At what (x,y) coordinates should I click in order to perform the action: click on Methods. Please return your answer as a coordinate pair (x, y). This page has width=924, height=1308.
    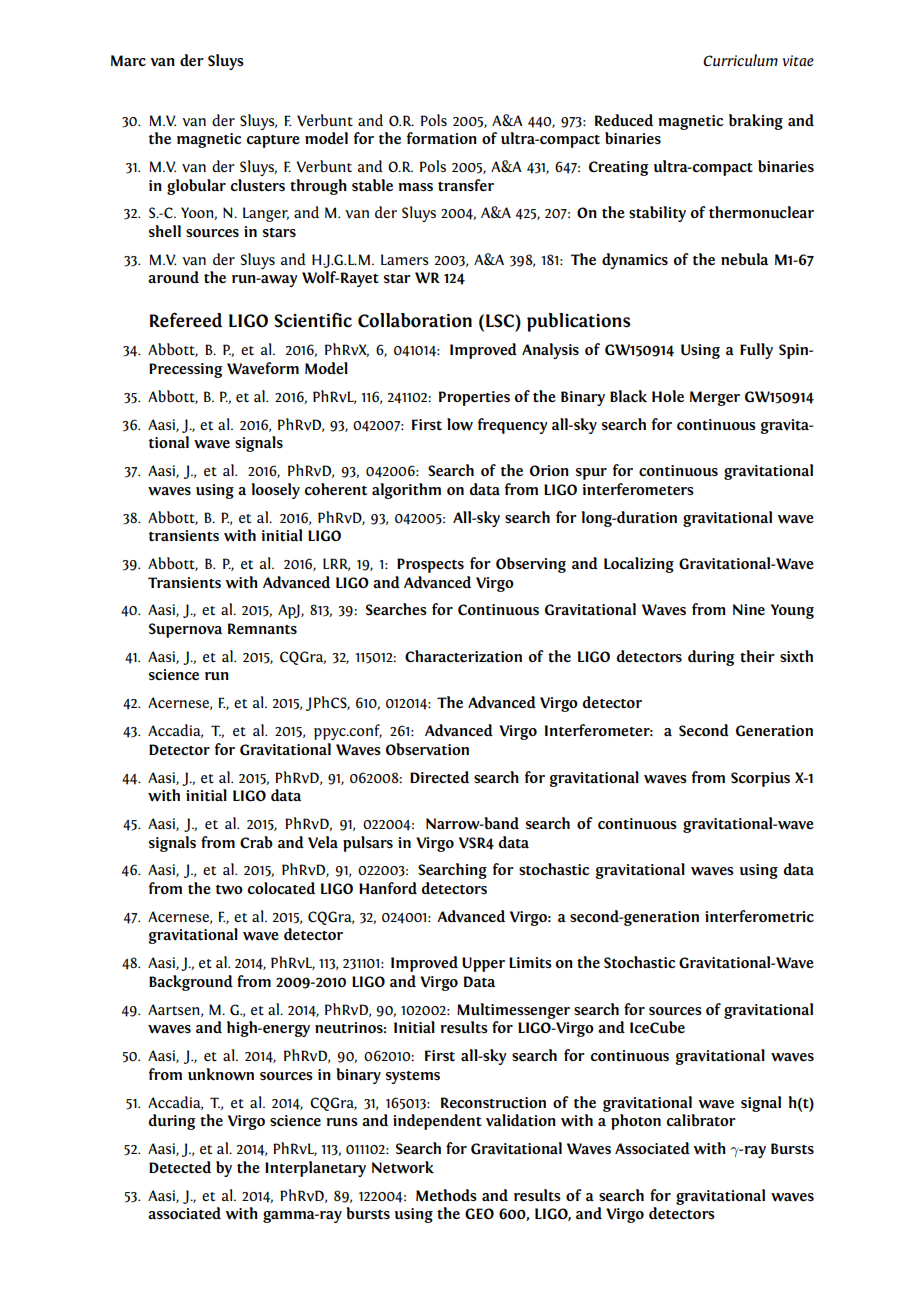
    Looking at the image, I should click on (446, 1195).
